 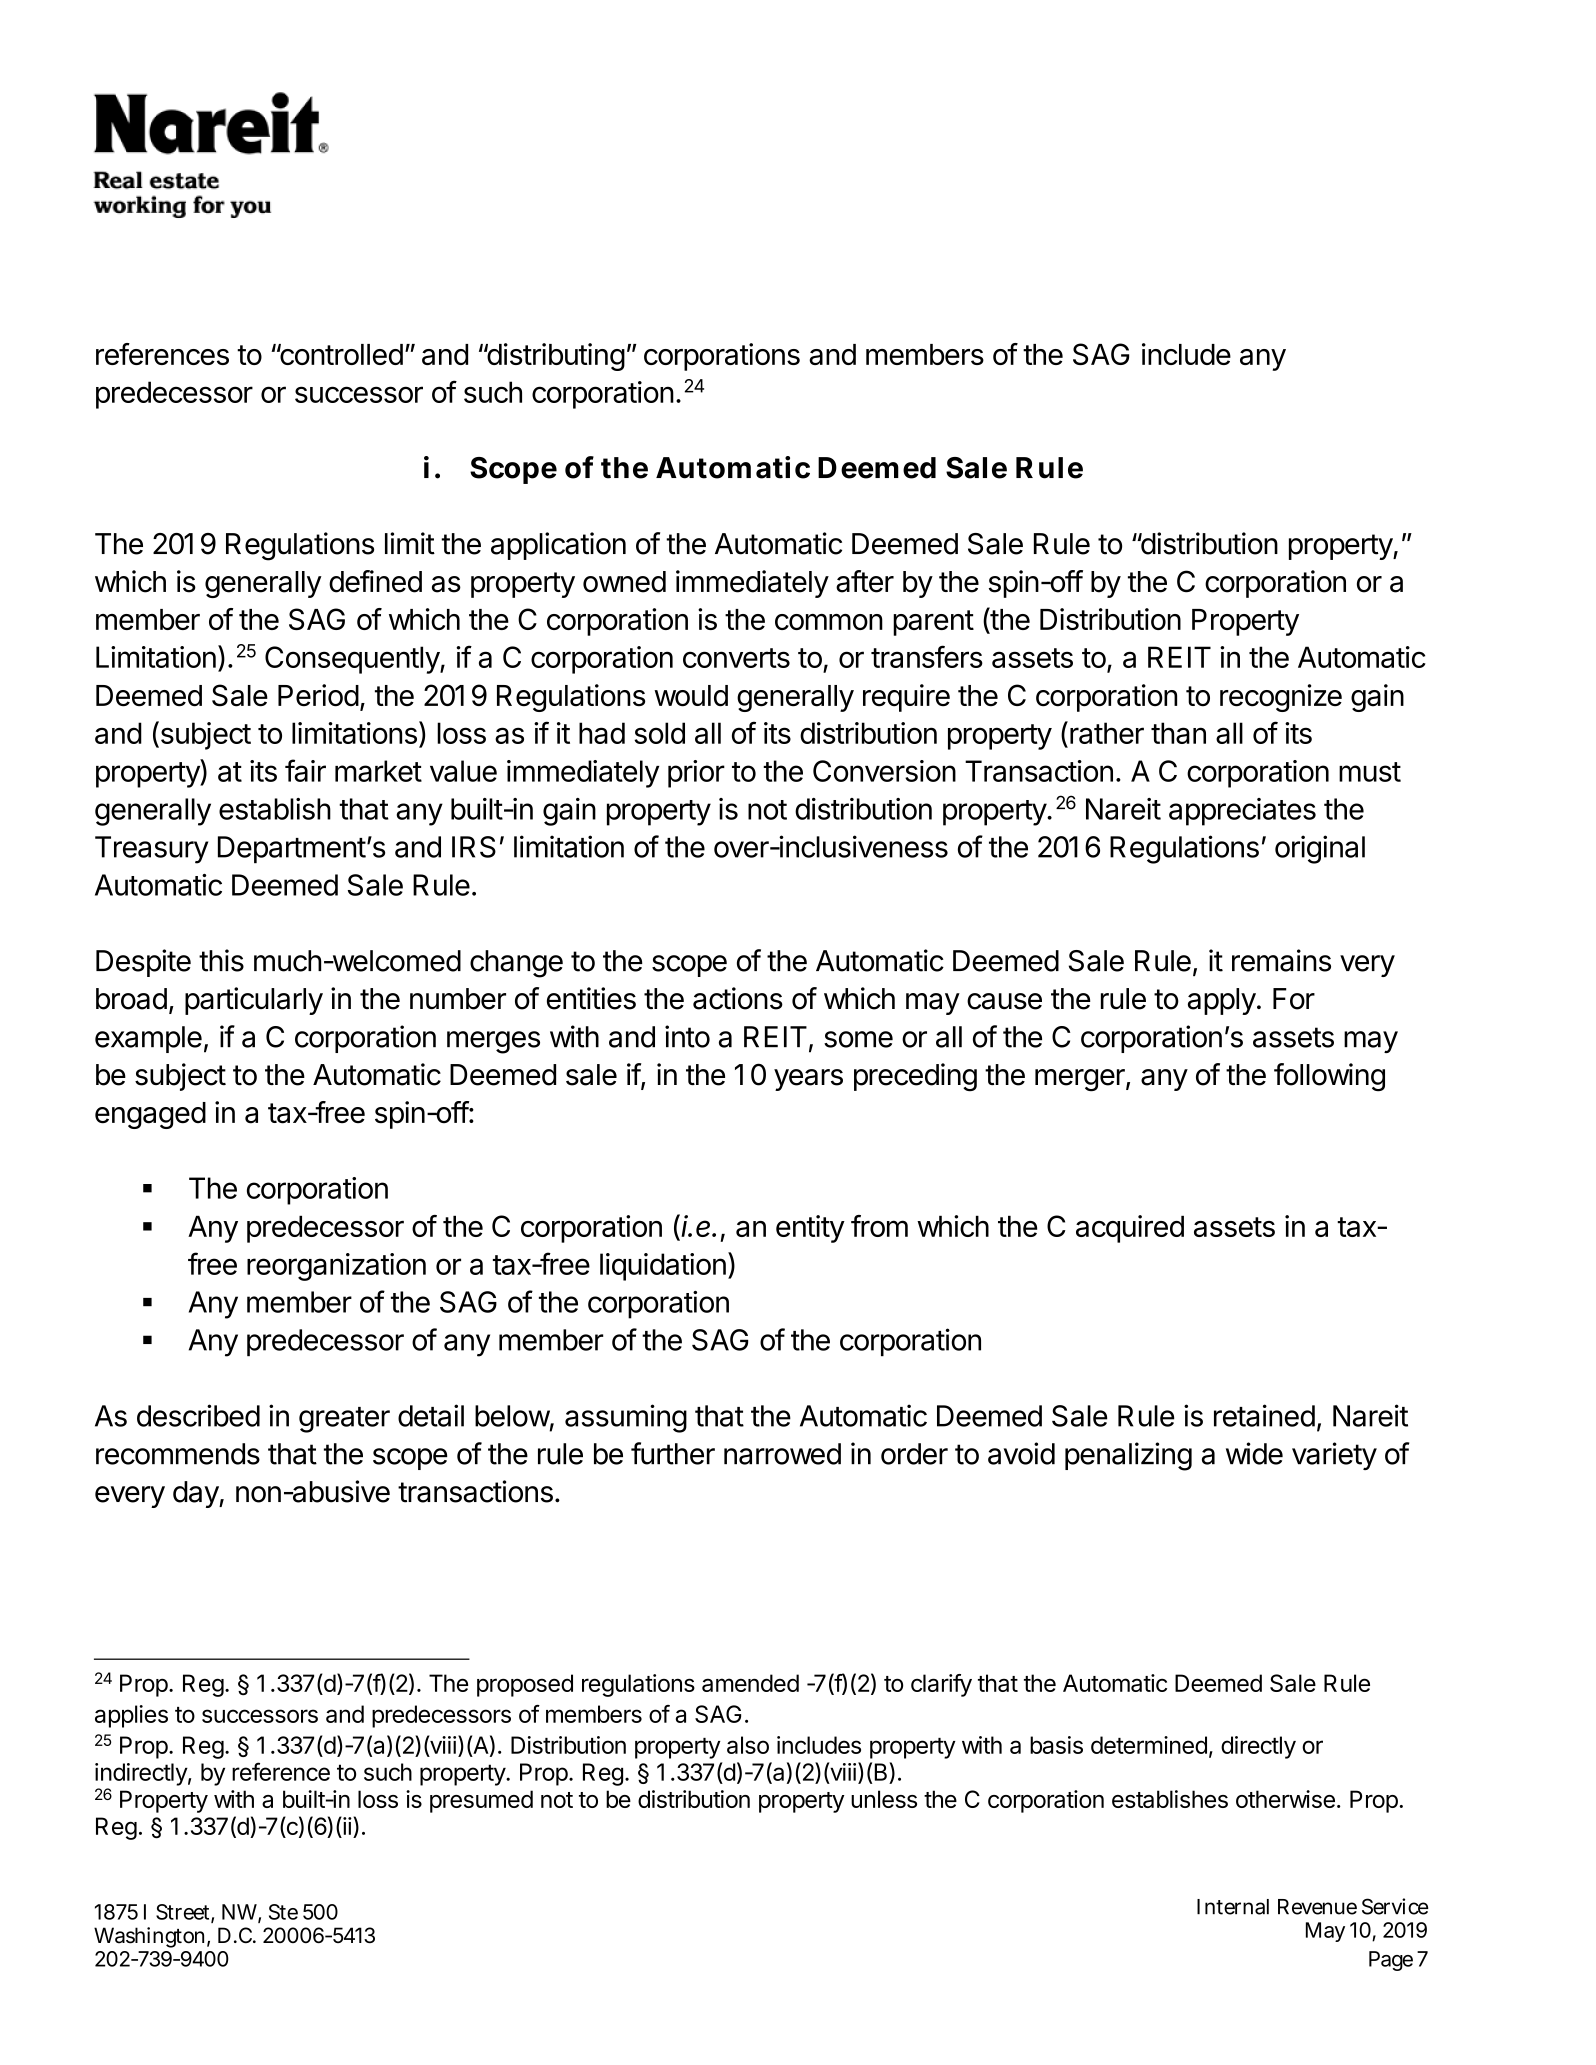 I want to click on recognize, so click(x=1281, y=698).
